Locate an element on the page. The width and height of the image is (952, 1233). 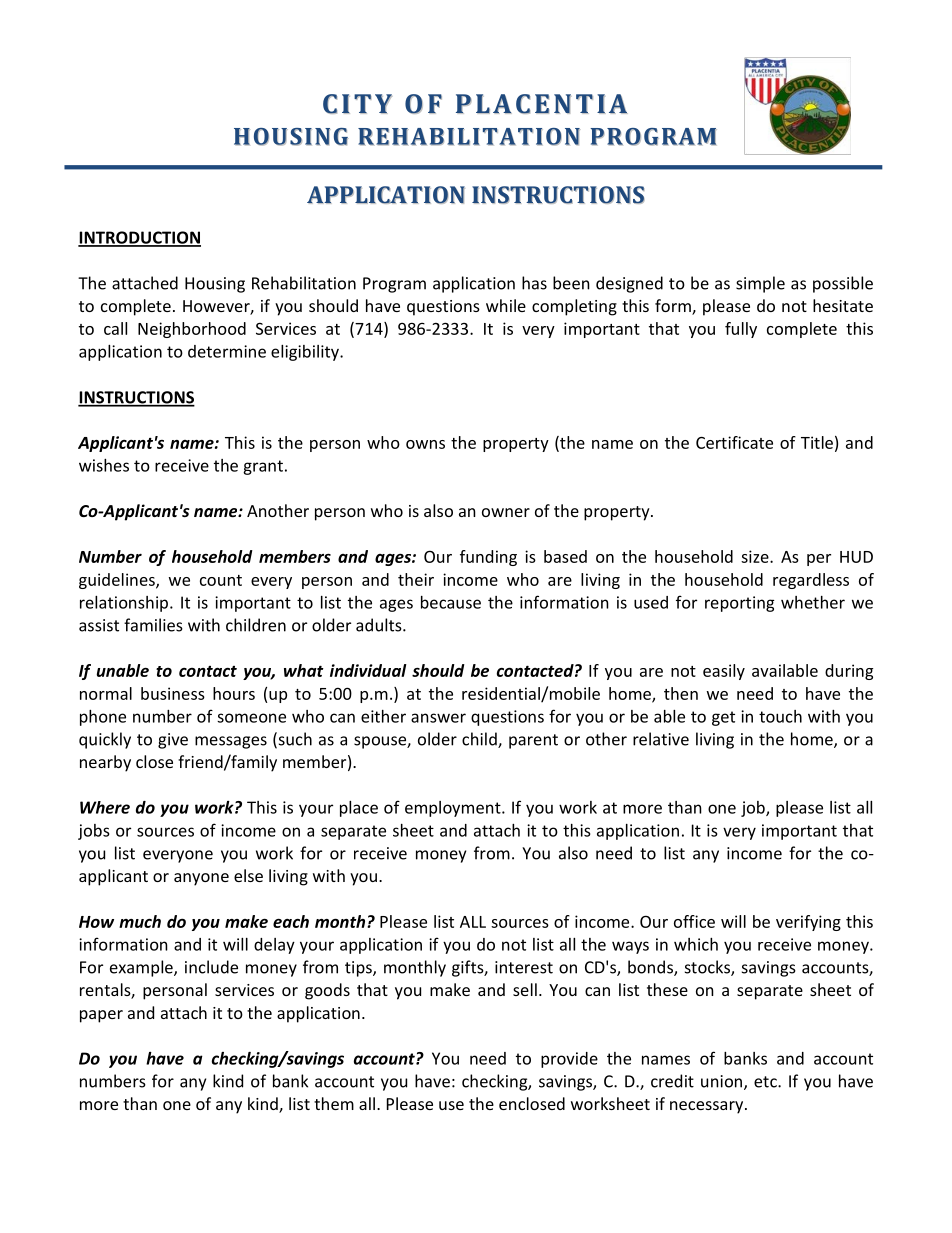
business is located at coordinates (173, 693).
